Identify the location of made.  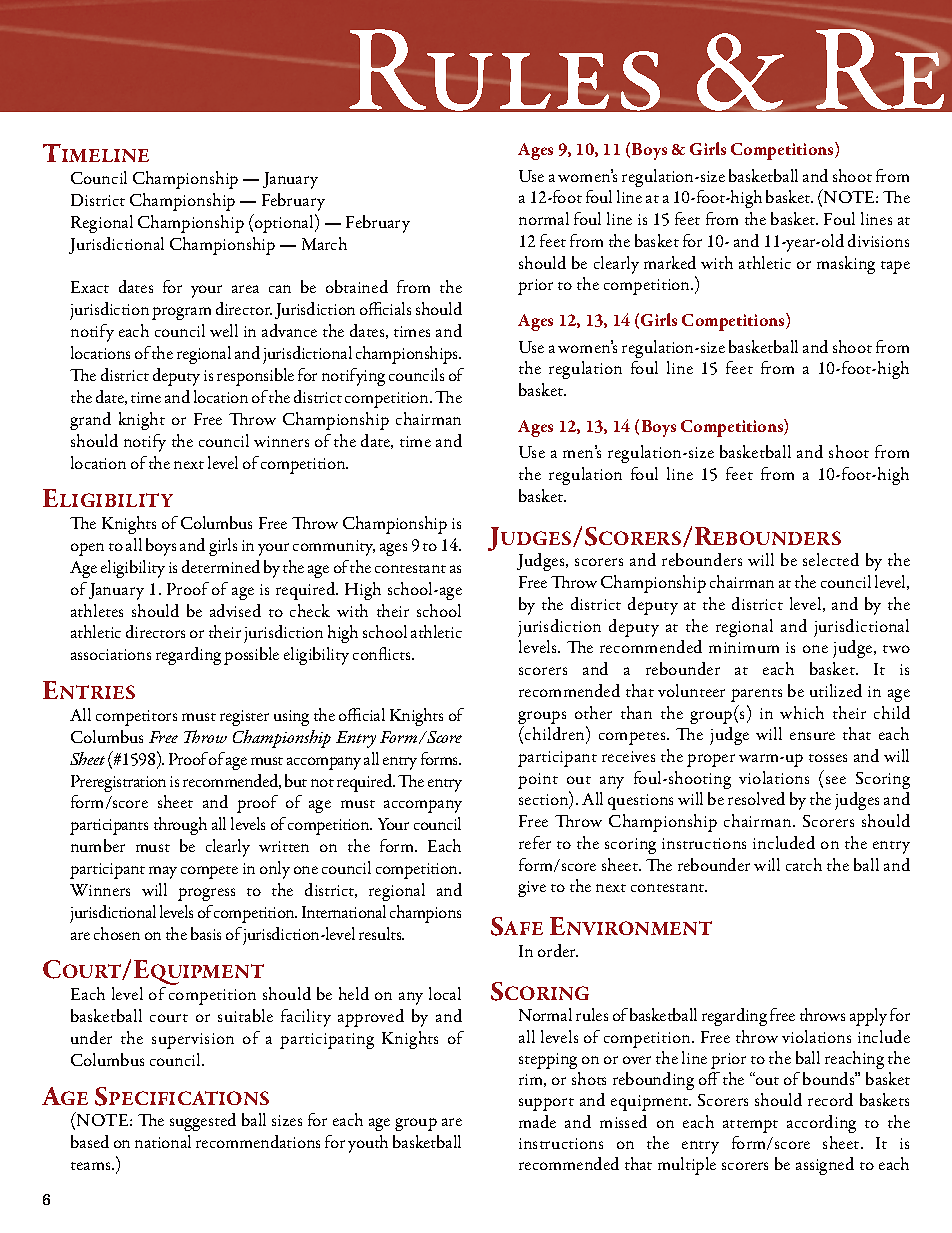
(537, 1121).
